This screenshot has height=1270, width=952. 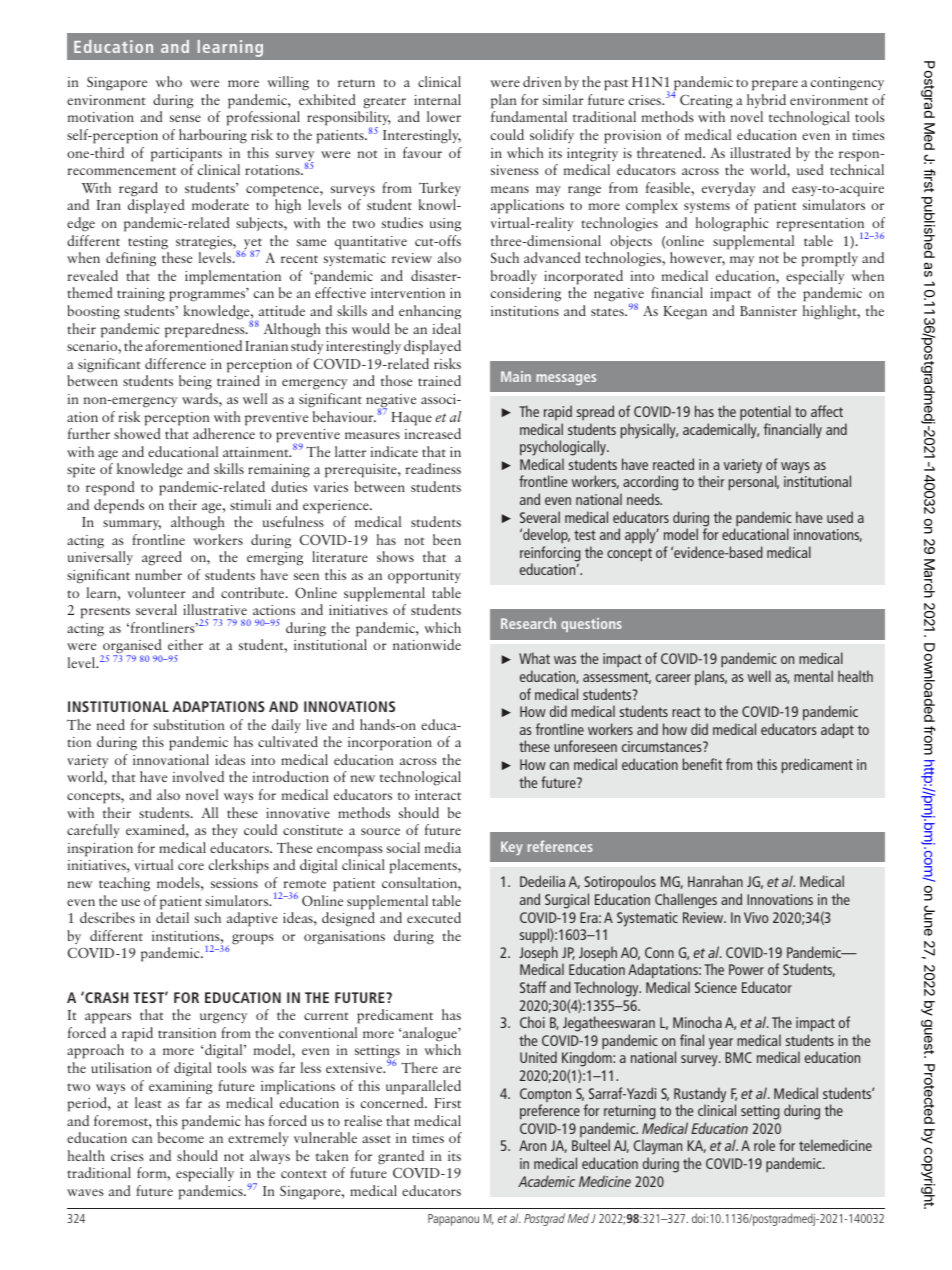 I want to click on showed, so click(x=137, y=433).
